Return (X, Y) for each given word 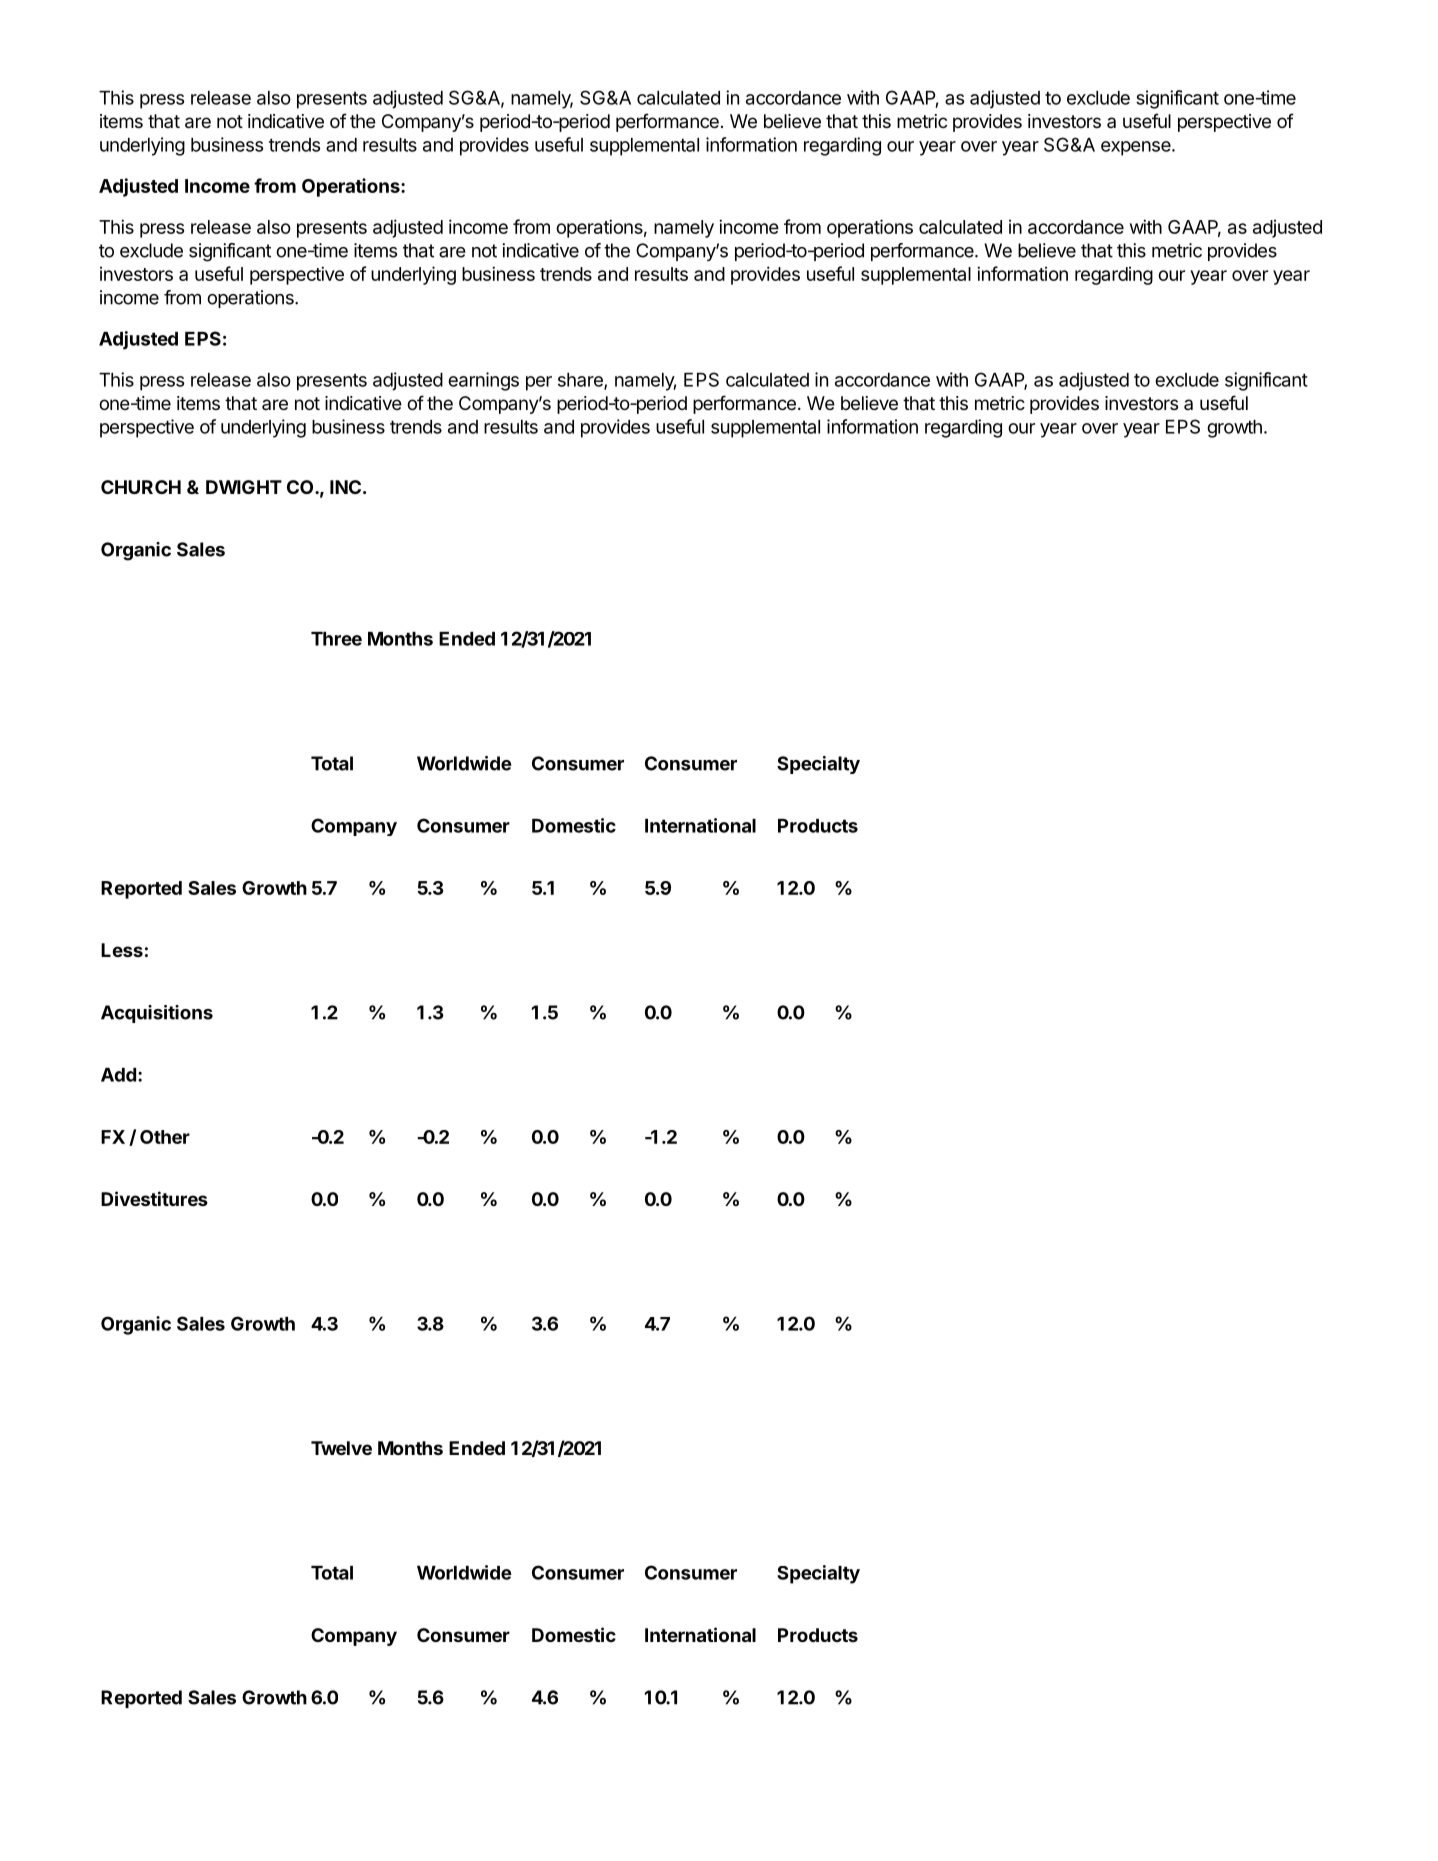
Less (122, 950)
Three (336, 639)
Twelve (341, 1448)
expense (1137, 148)
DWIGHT (244, 487)
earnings (483, 381)
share (581, 381)
